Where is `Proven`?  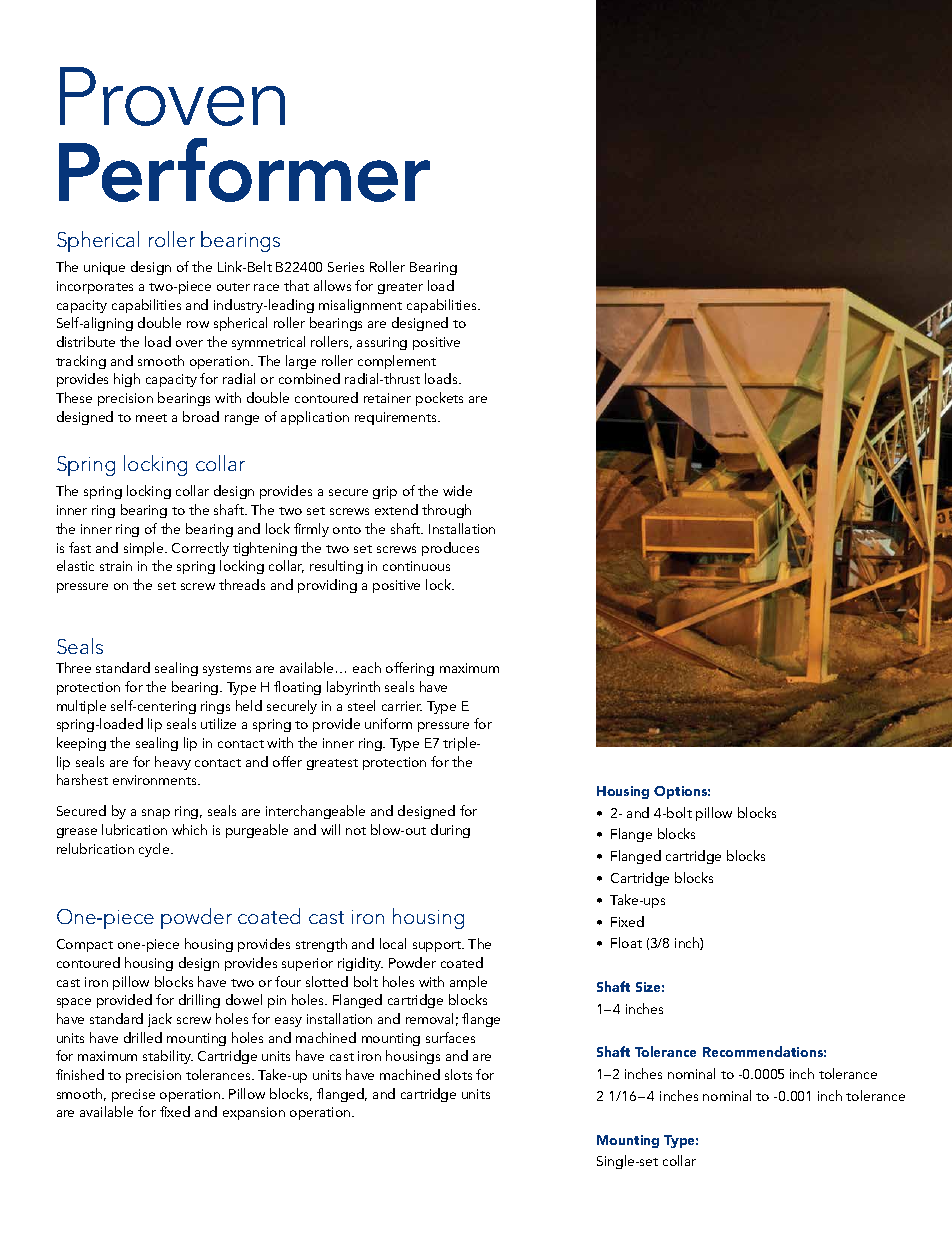 Proven is located at coordinates (172, 96).
